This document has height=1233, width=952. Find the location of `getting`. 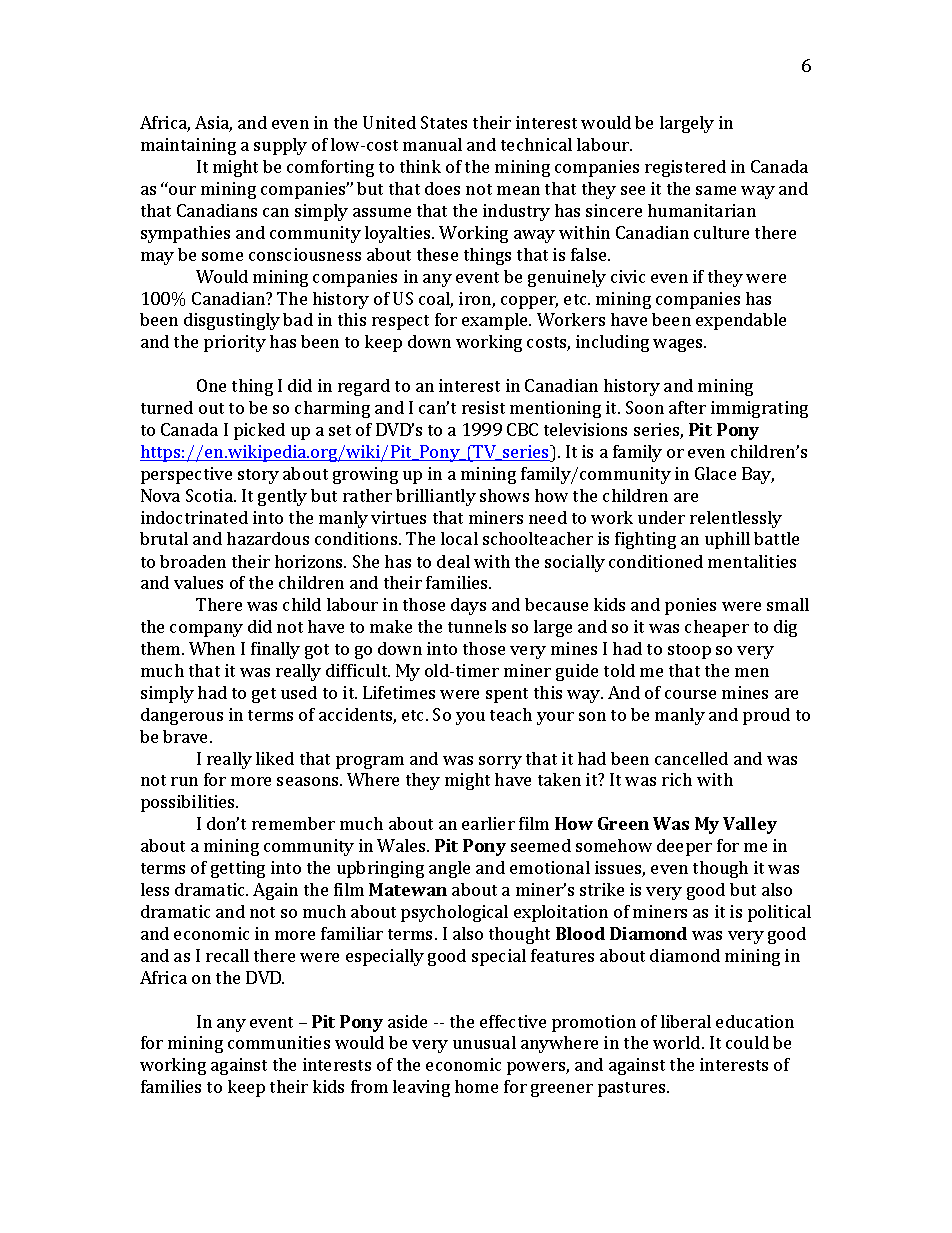

getting is located at coordinates (238, 869).
